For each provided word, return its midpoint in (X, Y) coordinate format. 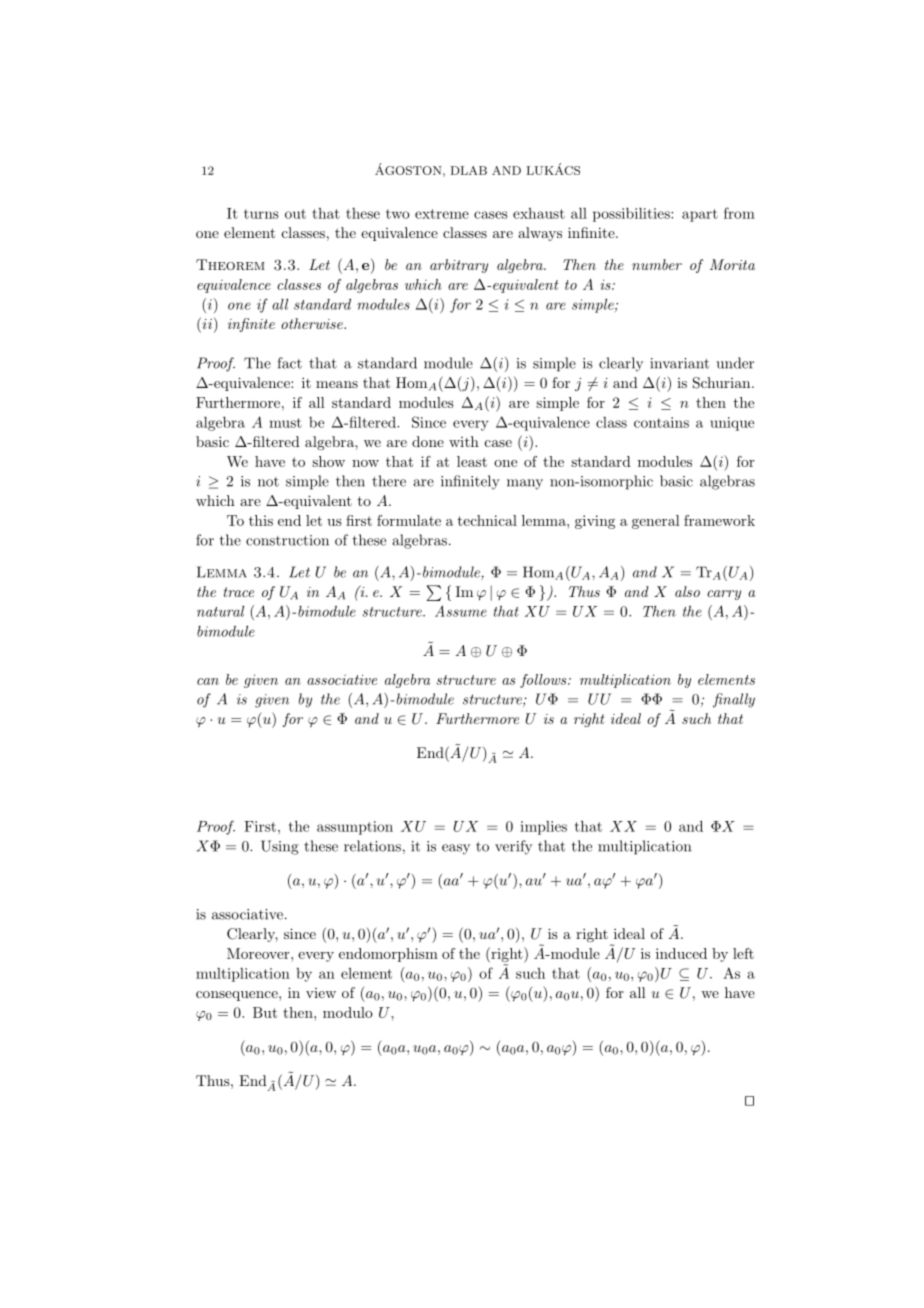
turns (261, 214)
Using (280, 847)
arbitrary (459, 266)
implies (543, 828)
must (285, 423)
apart (700, 215)
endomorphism (388, 955)
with (464, 441)
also (687, 591)
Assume (461, 611)
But (265, 1012)
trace (238, 592)
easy (456, 849)
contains (661, 422)
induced (681, 953)
